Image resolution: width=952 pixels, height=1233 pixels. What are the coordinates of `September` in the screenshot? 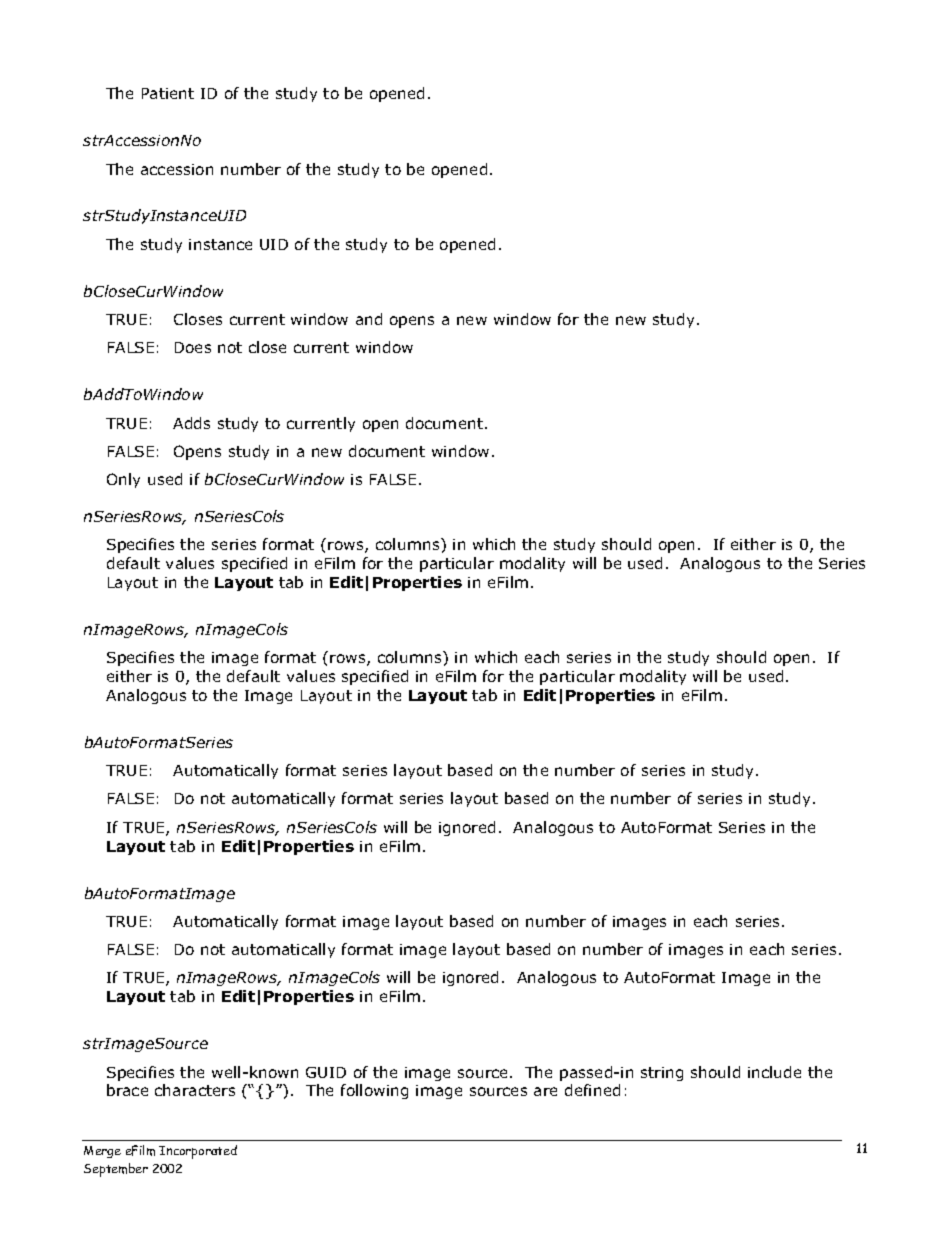 It's located at (116, 1170).
